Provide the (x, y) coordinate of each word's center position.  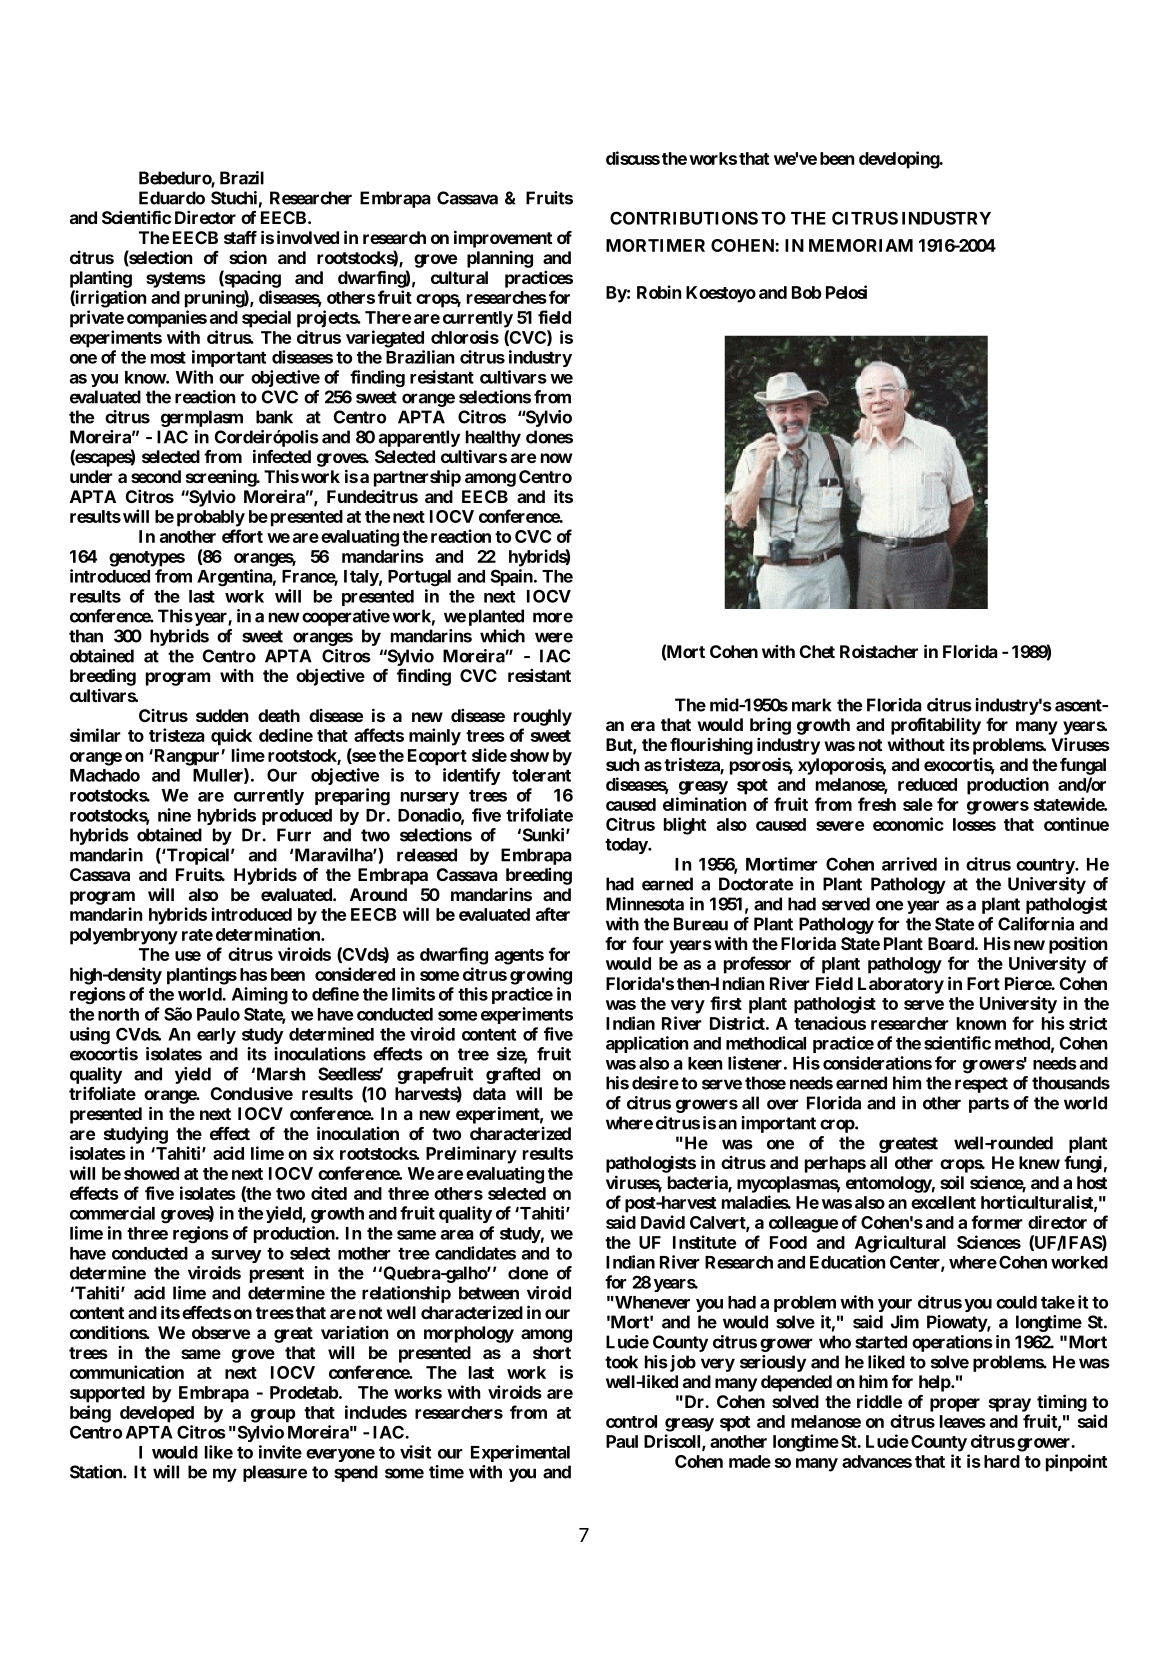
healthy (493, 438)
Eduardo (172, 198)
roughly (543, 717)
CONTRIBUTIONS (684, 218)
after (553, 914)
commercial (112, 1213)
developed (157, 1414)
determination (269, 934)
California (1036, 924)
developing (900, 160)
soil (952, 1182)
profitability (936, 726)
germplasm (202, 418)
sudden (222, 715)
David (663, 1222)
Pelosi (846, 292)
